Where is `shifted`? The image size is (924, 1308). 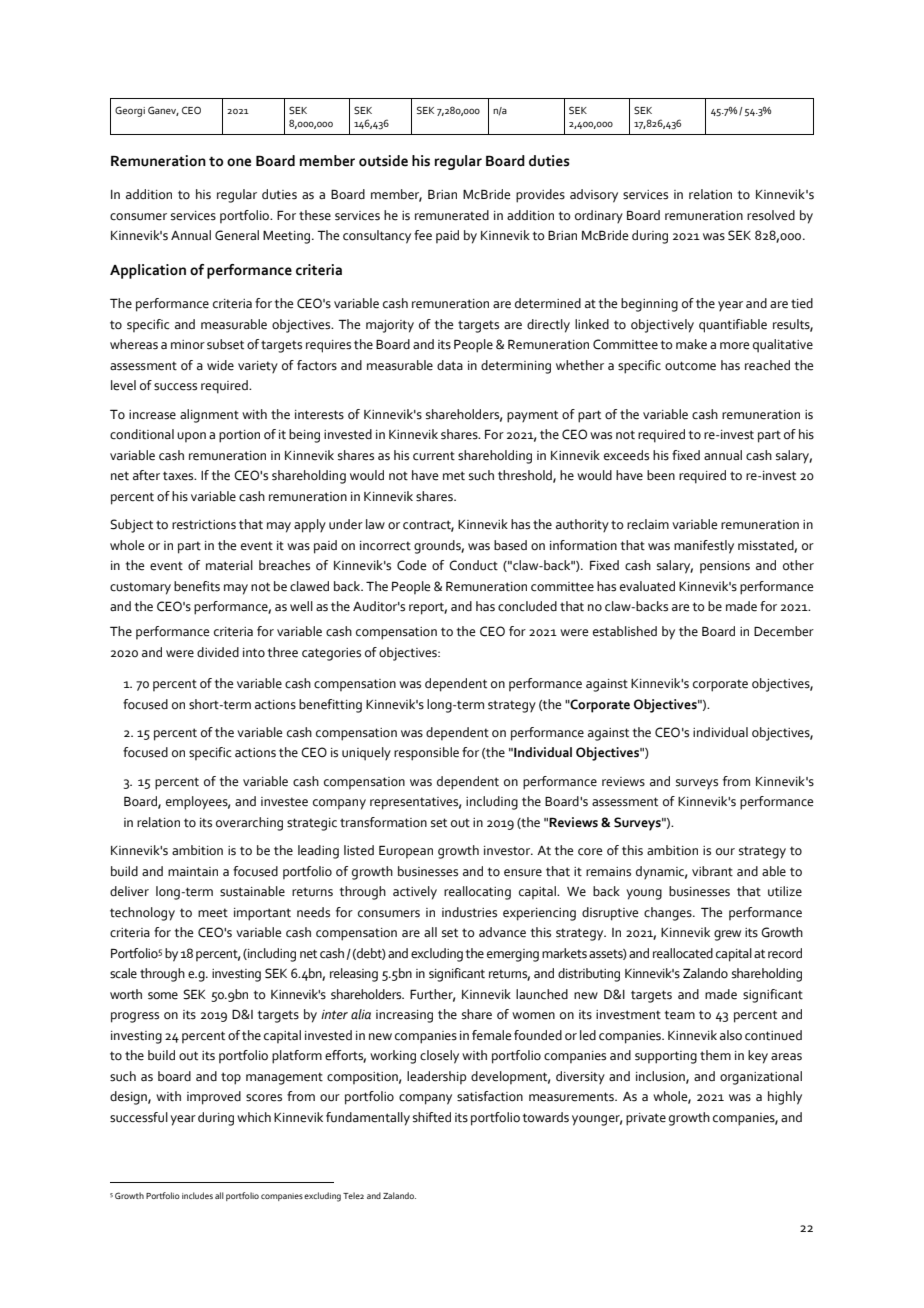 shifted is located at coordinates (432, 1117).
